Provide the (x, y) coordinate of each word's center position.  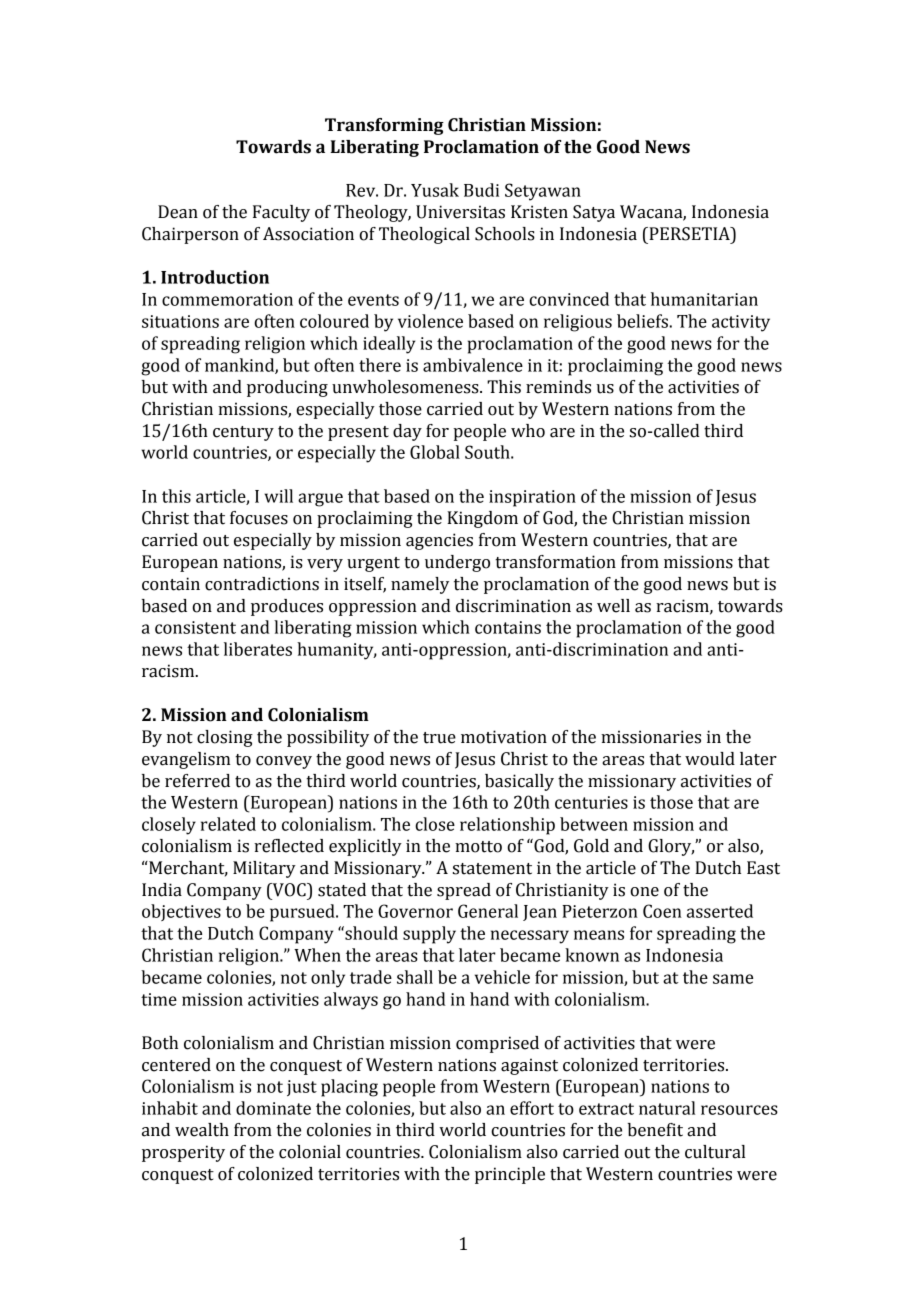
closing (225, 738)
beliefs (643, 321)
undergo (457, 563)
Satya (594, 213)
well (613, 606)
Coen (662, 911)
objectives (181, 912)
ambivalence (473, 365)
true (439, 738)
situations (180, 321)
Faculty (281, 213)
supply (429, 935)
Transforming (384, 126)
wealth (202, 1130)
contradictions (262, 584)
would (710, 759)
